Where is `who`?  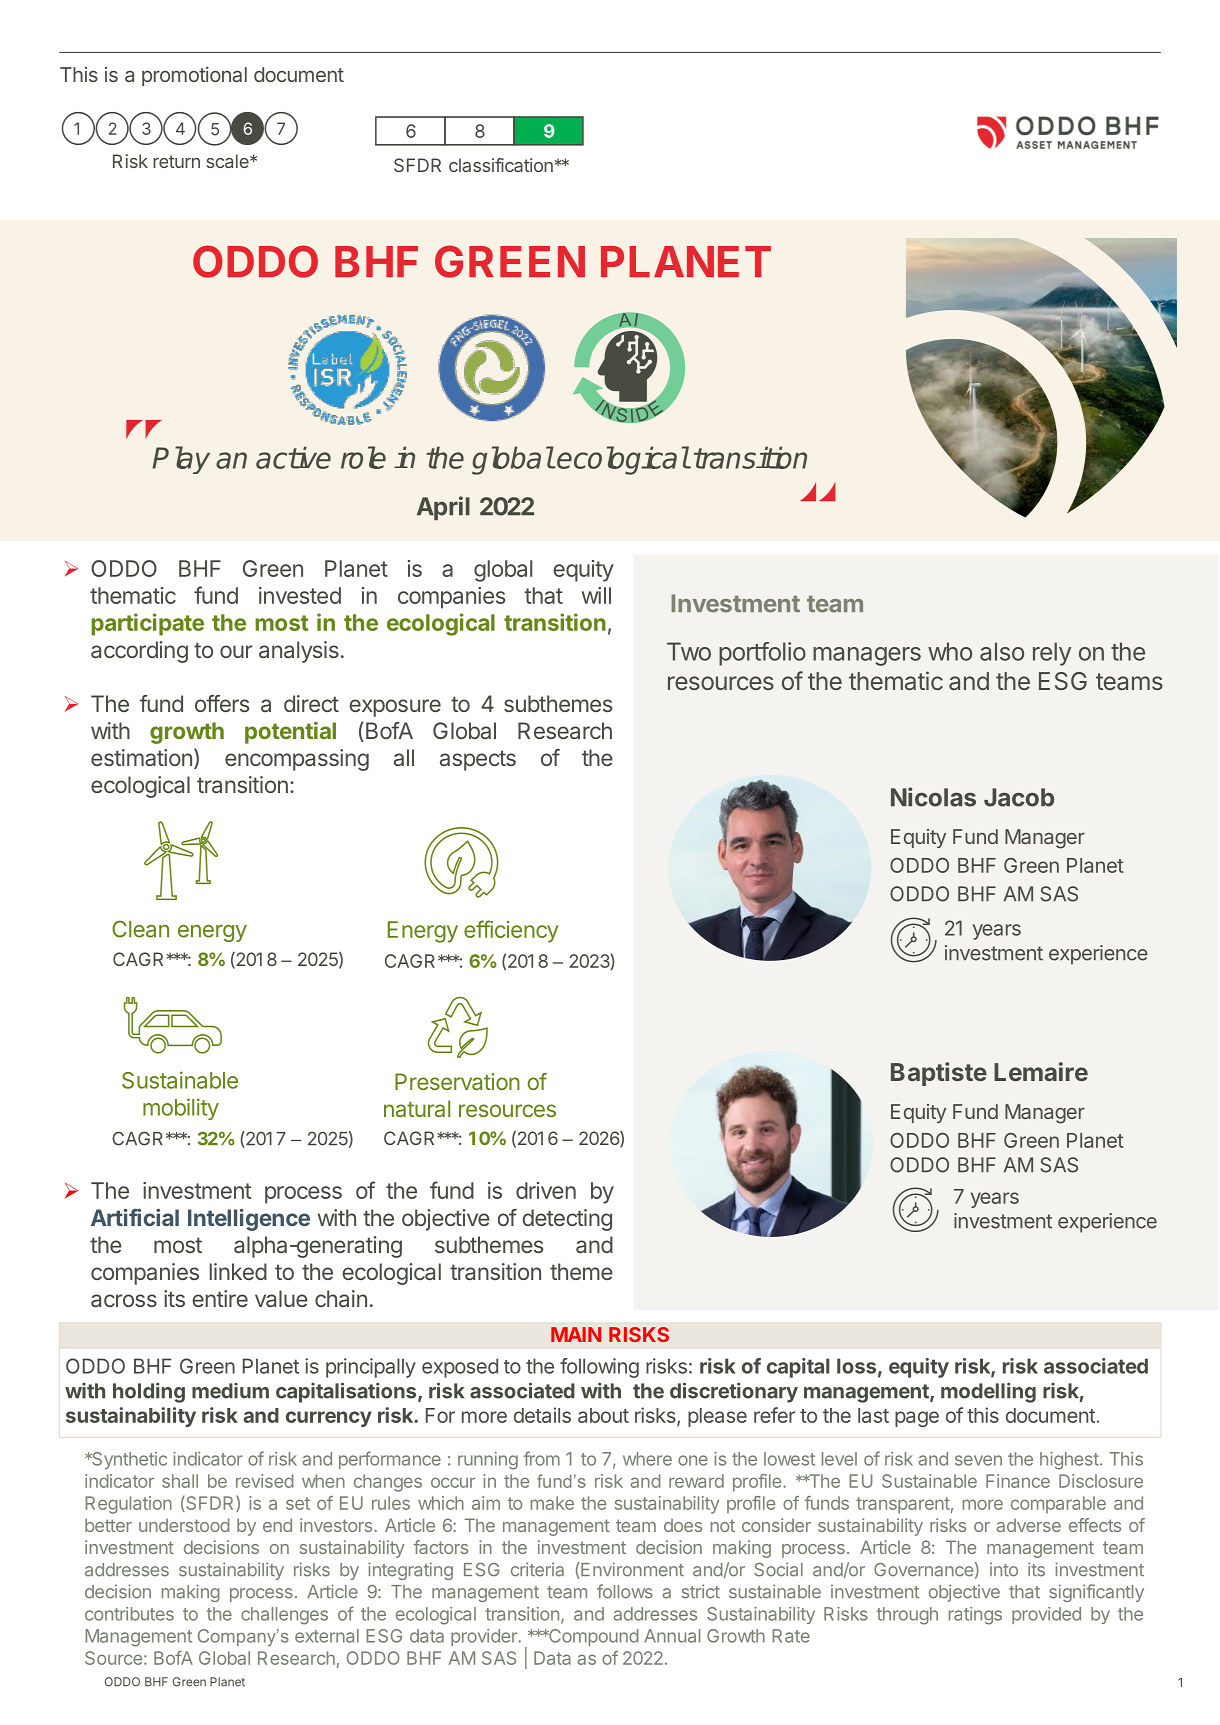
who is located at coordinates (950, 651).
